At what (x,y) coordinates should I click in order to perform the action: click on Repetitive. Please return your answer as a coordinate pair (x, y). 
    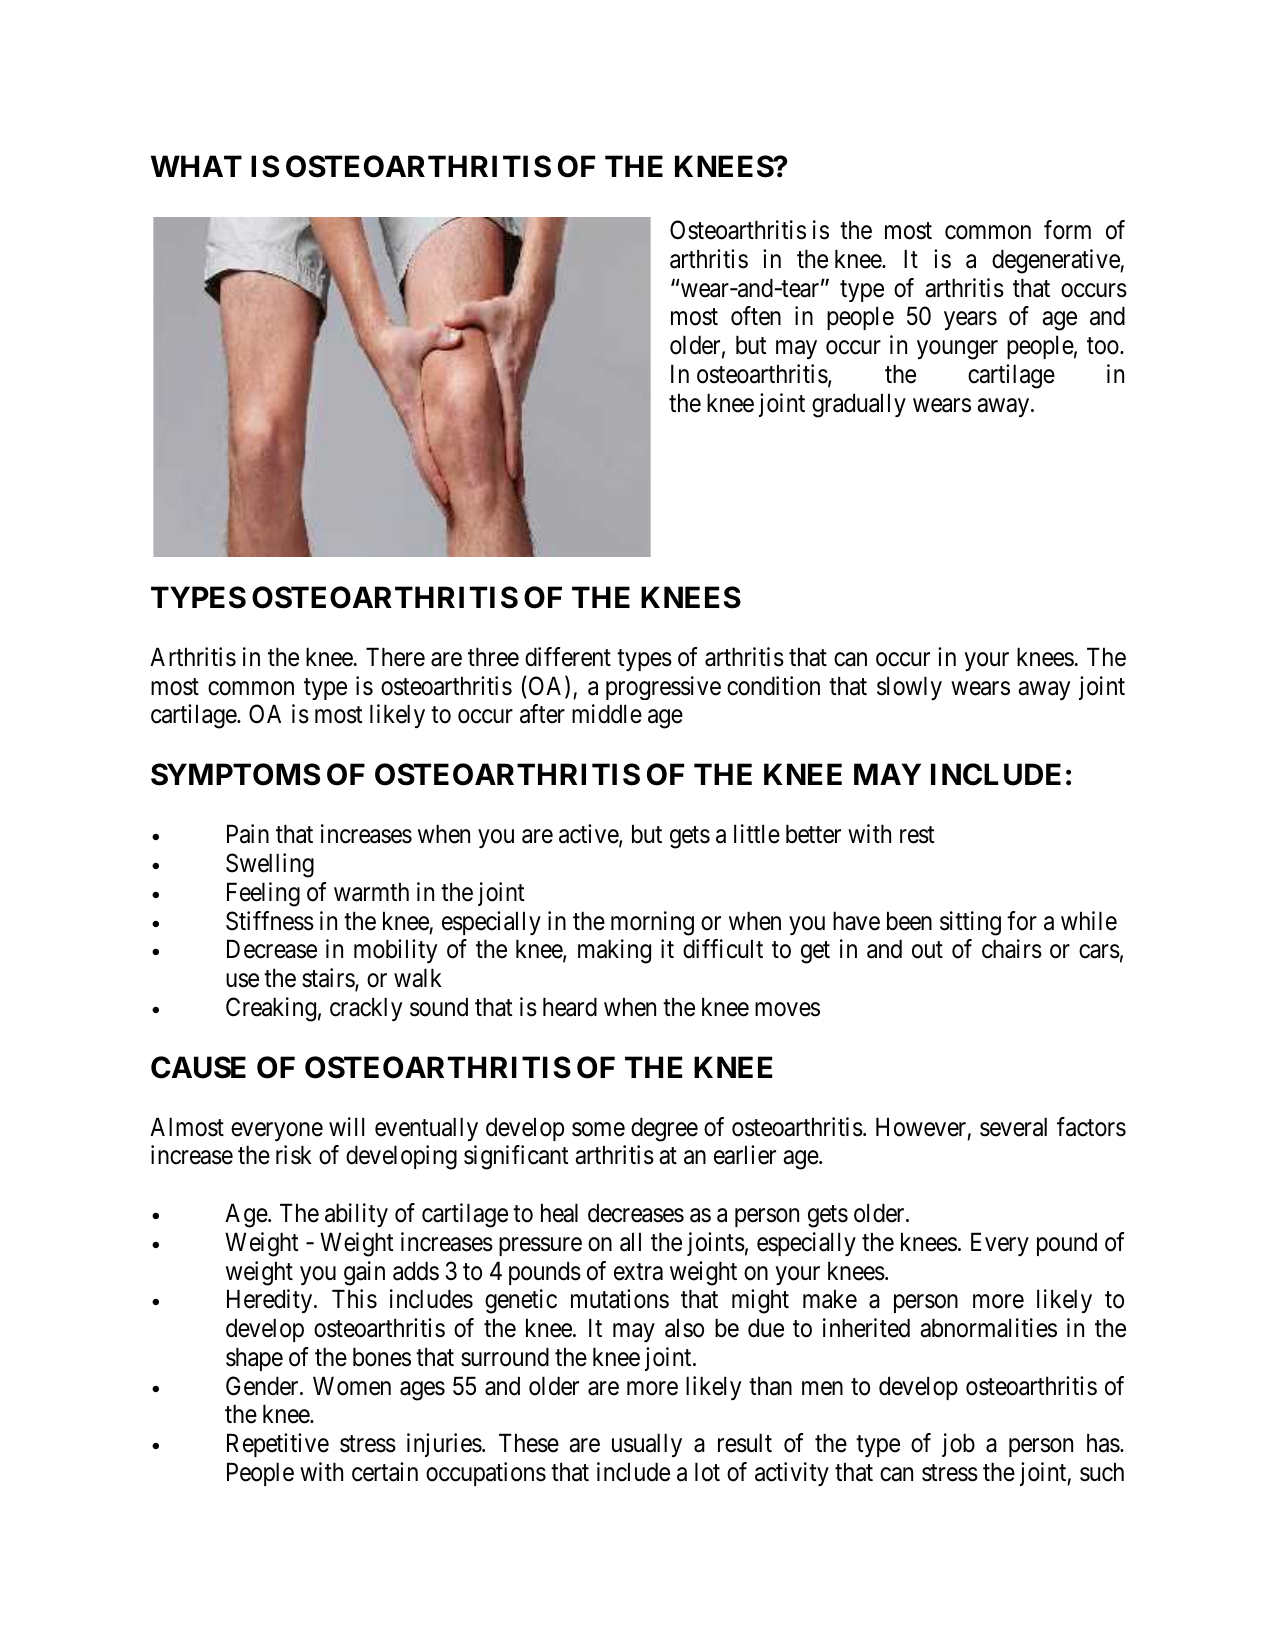
    Looking at the image, I should click on (278, 1445).
